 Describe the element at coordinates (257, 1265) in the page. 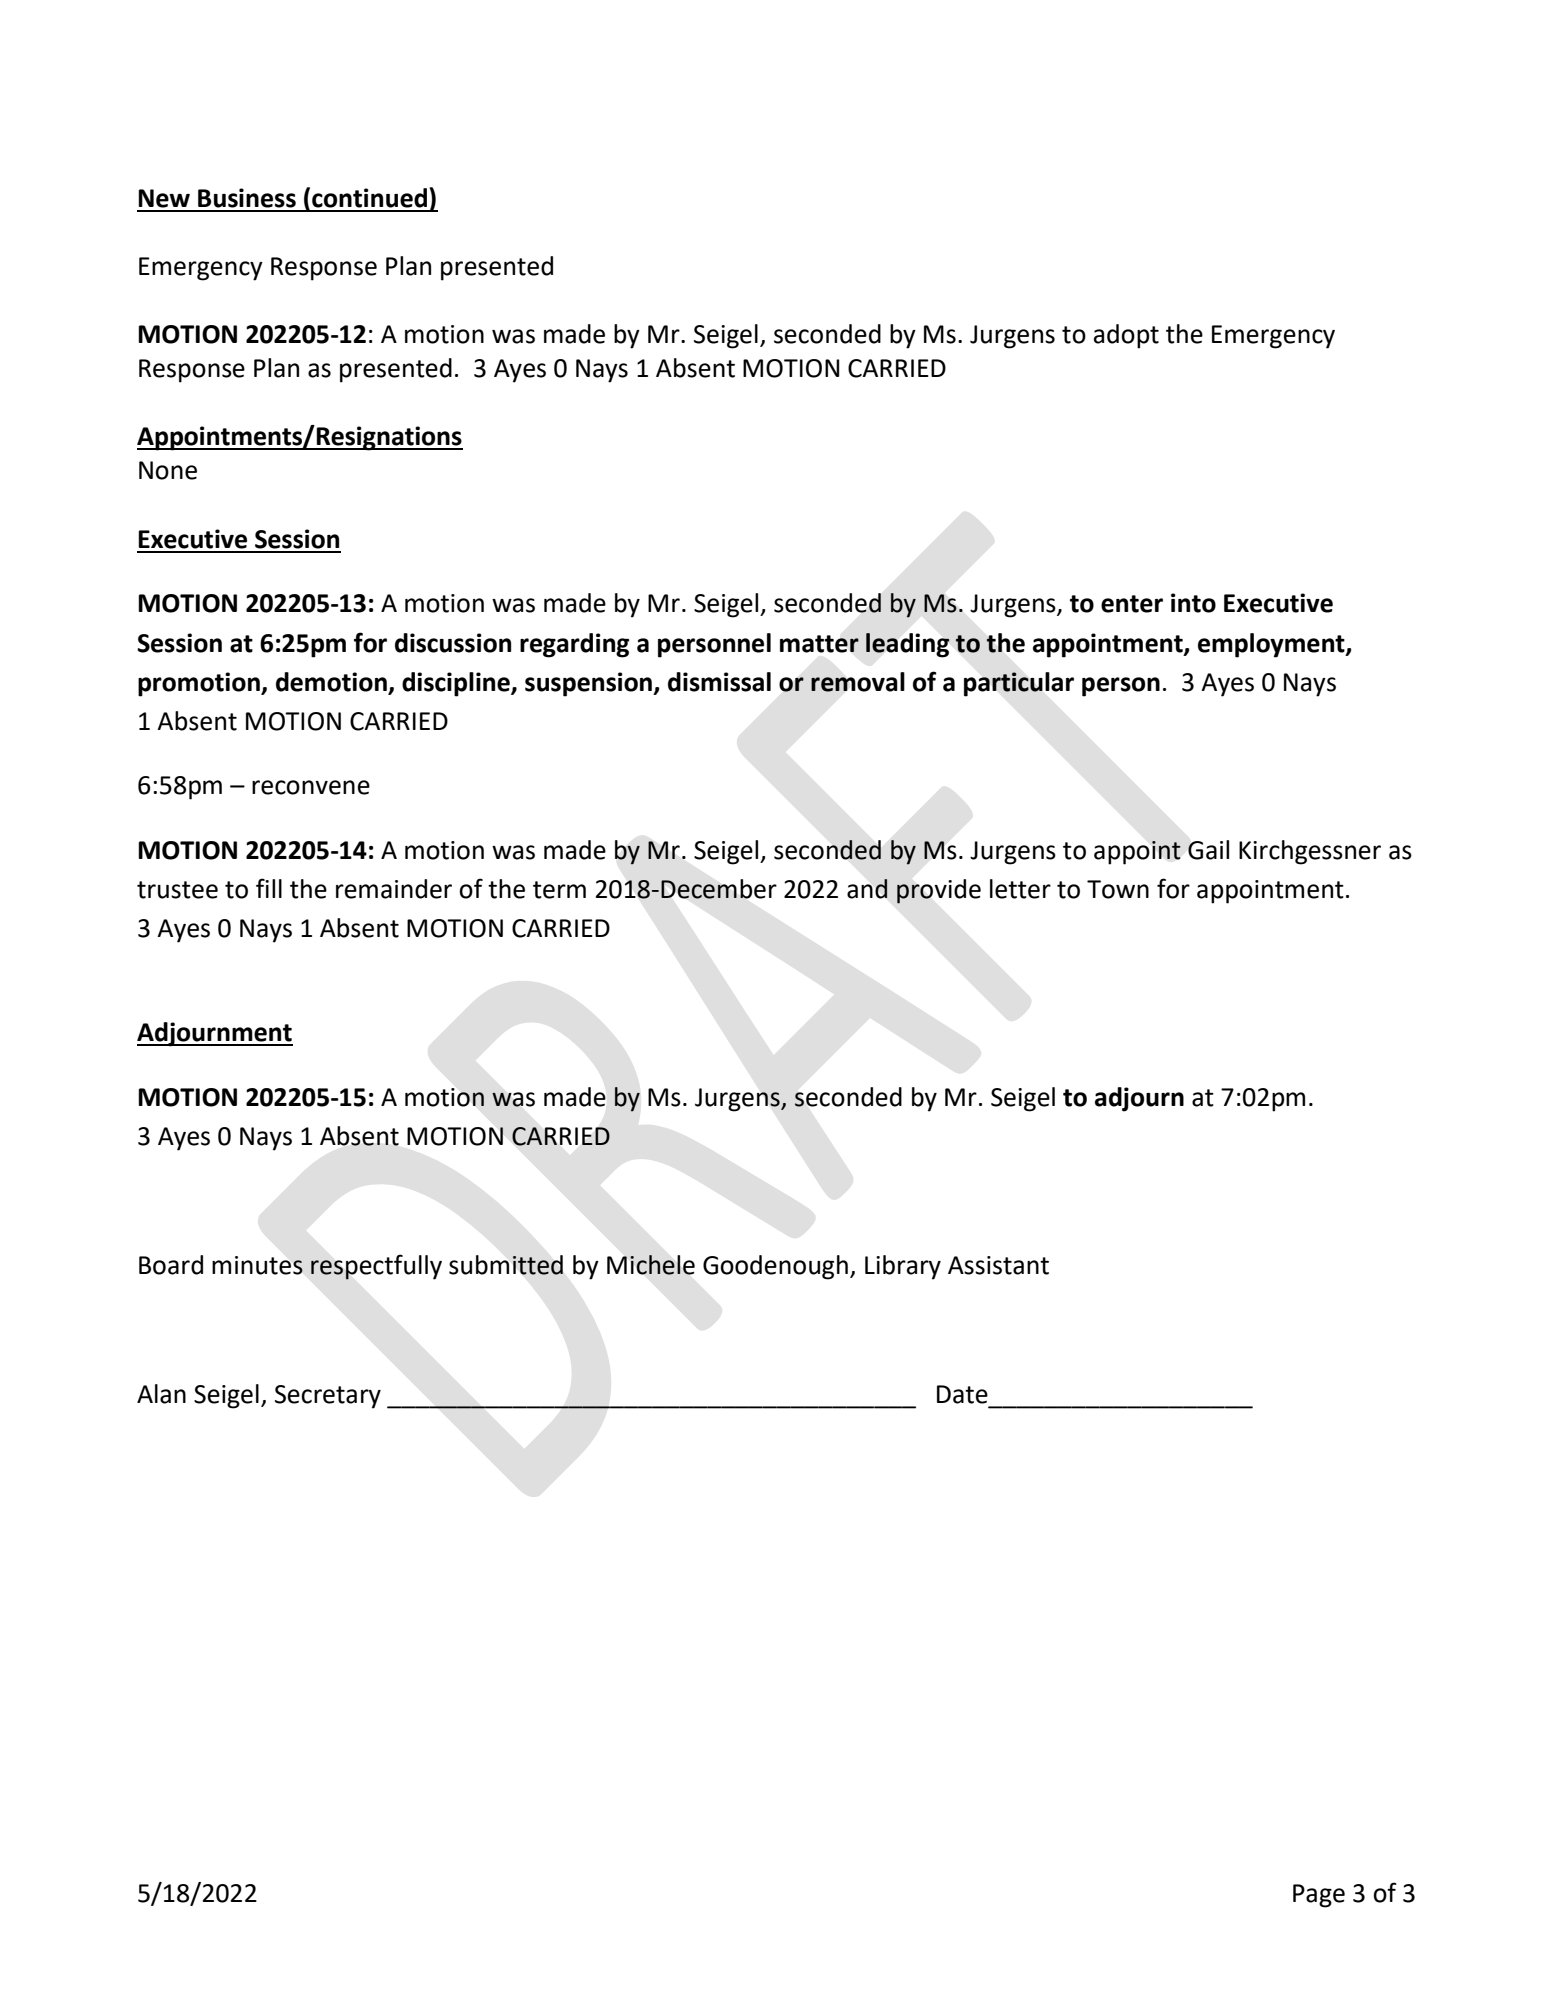

I see `minutes` at that location.
